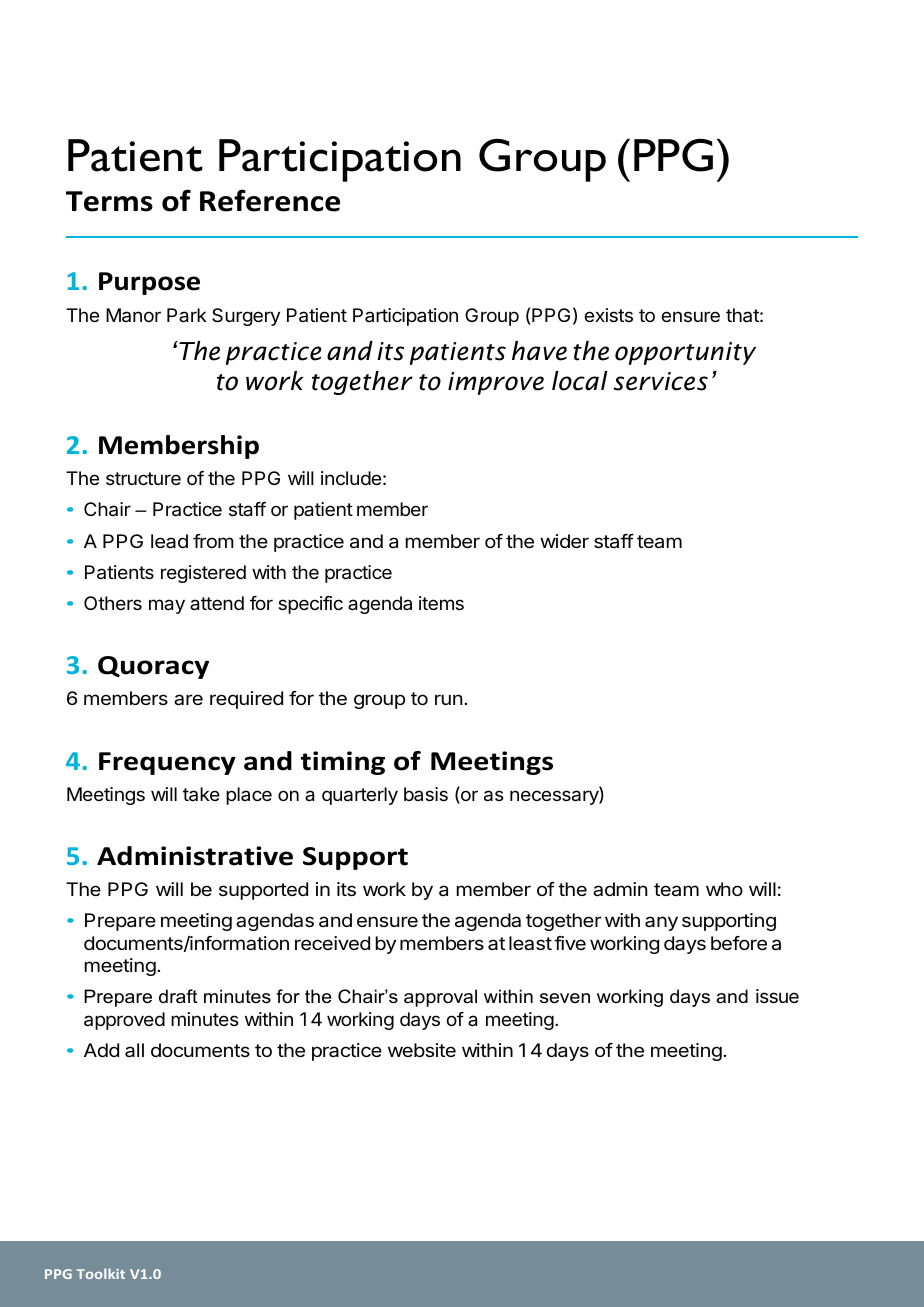  Describe the element at coordinates (270, 200) in the screenshot. I see `Reference` at that location.
